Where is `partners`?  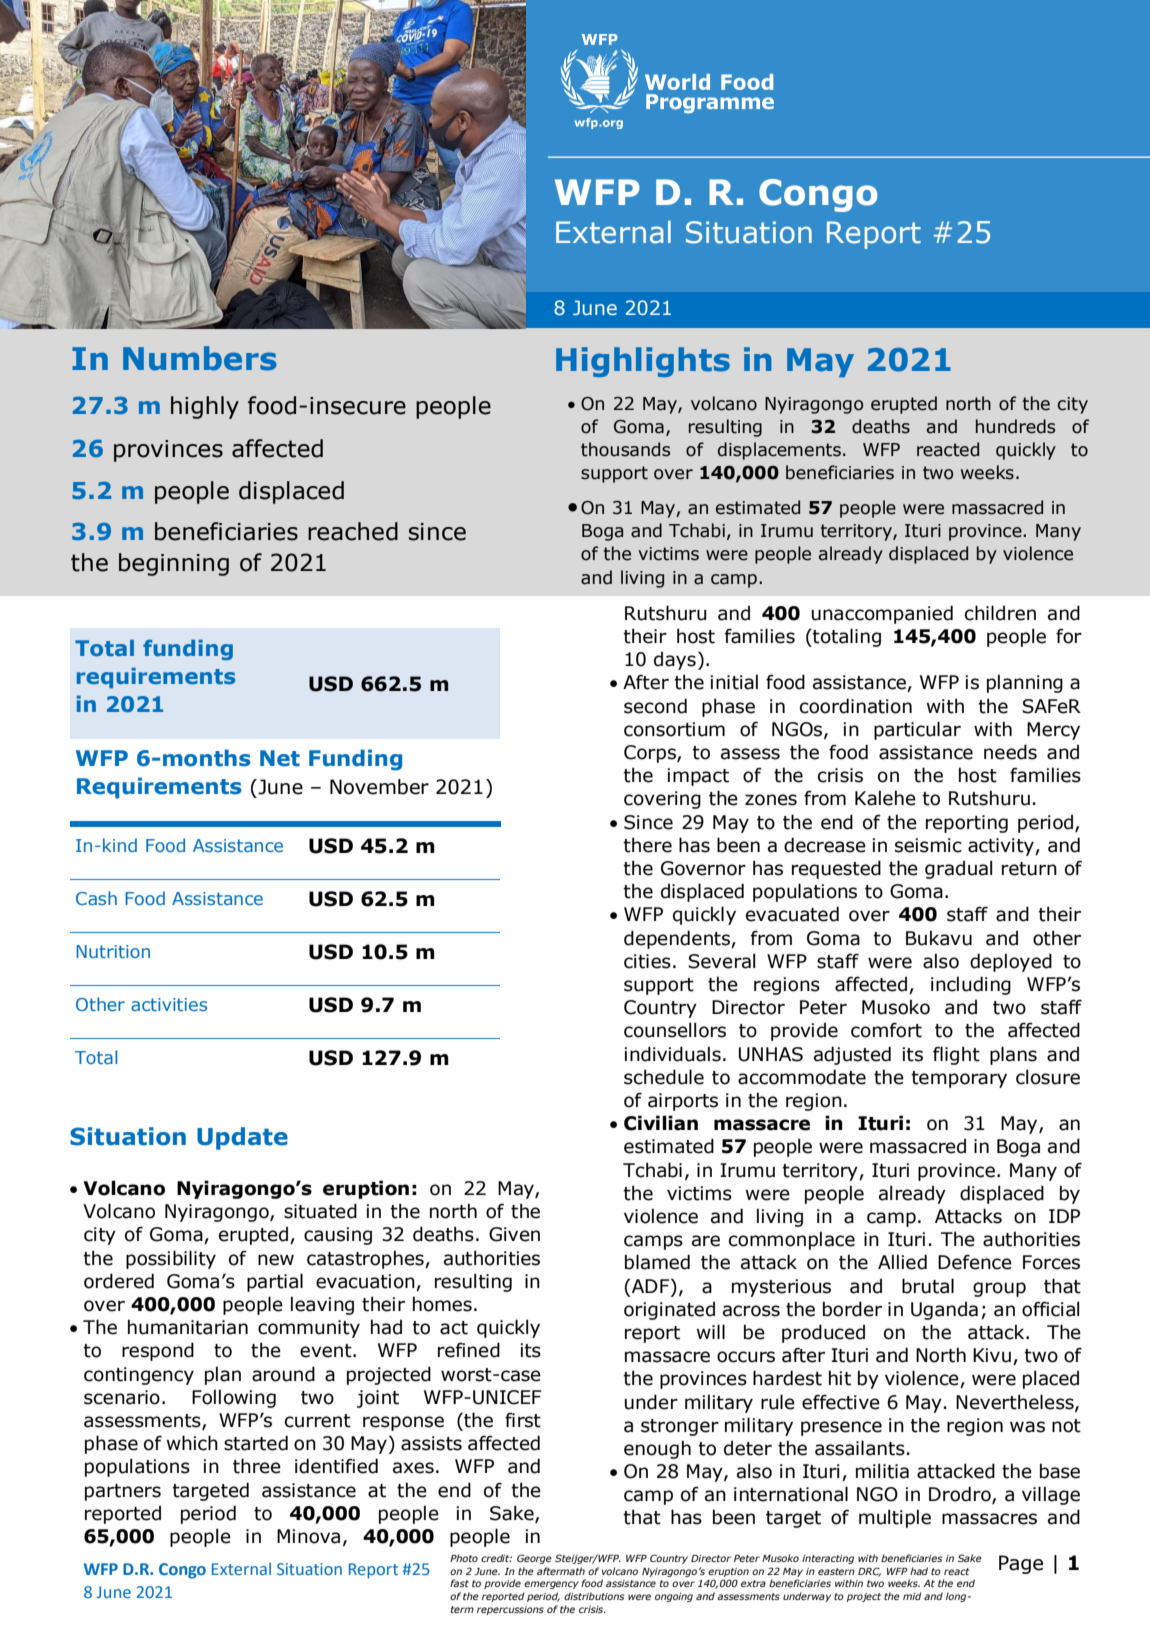 partners is located at coordinates (123, 1492).
